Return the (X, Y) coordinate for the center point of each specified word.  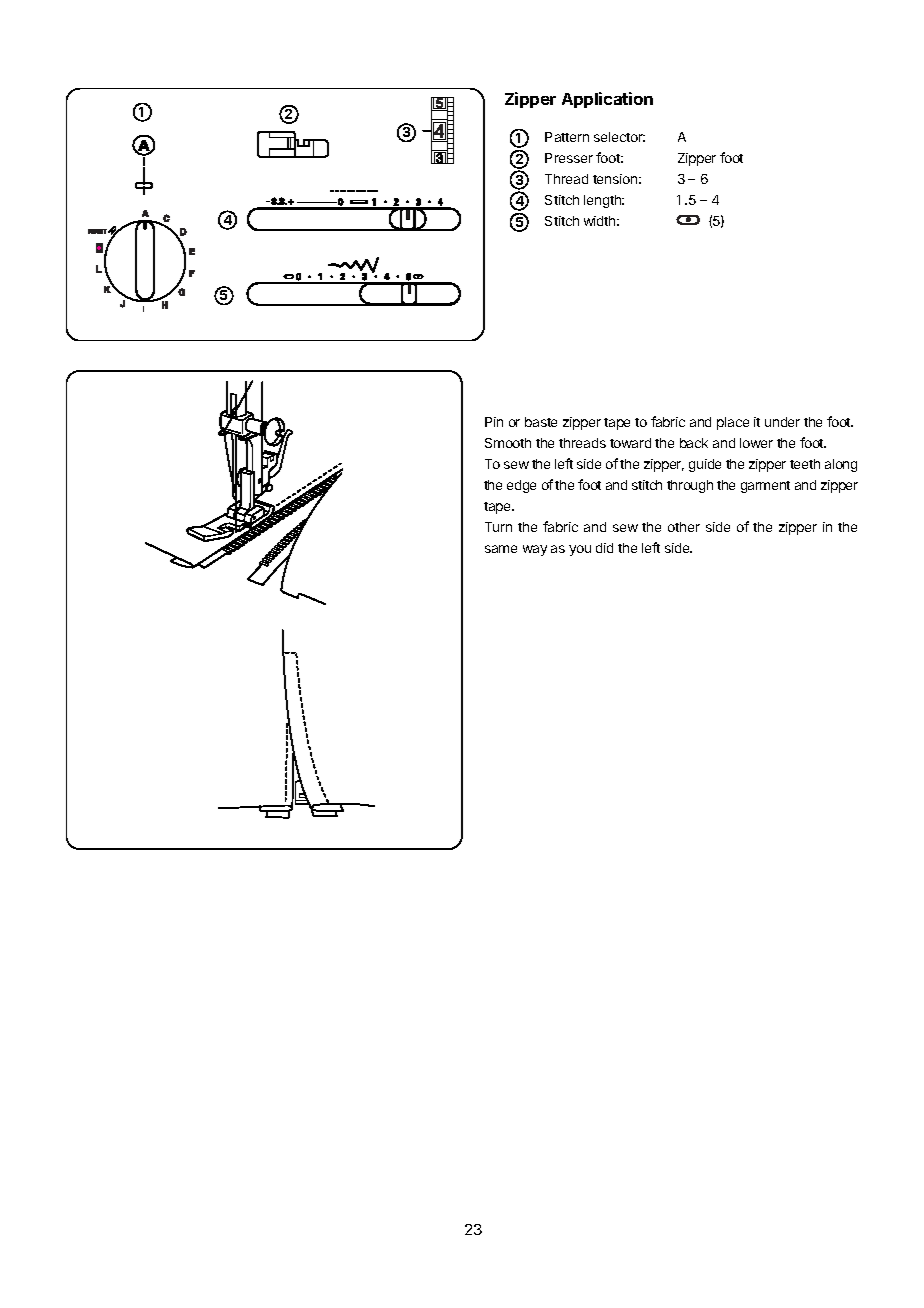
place (733, 423)
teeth (805, 464)
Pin (494, 422)
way (535, 550)
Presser (569, 158)
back (694, 443)
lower (756, 443)
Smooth (508, 443)
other (684, 527)
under (782, 422)
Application (607, 100)
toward (630, 443)
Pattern (567, 137)
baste (541, 422)
